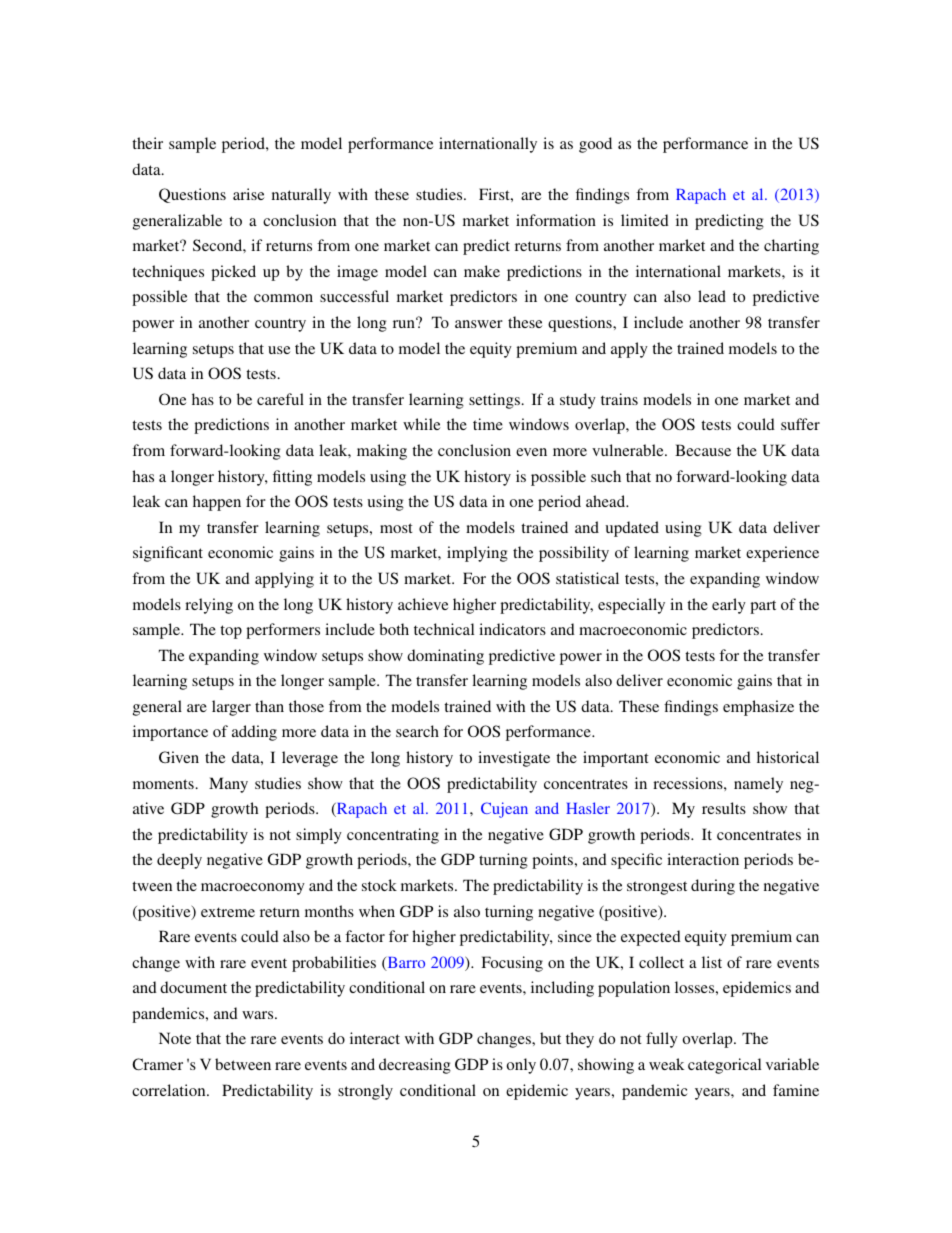  I want to click on recessions, so click(689, 783).
